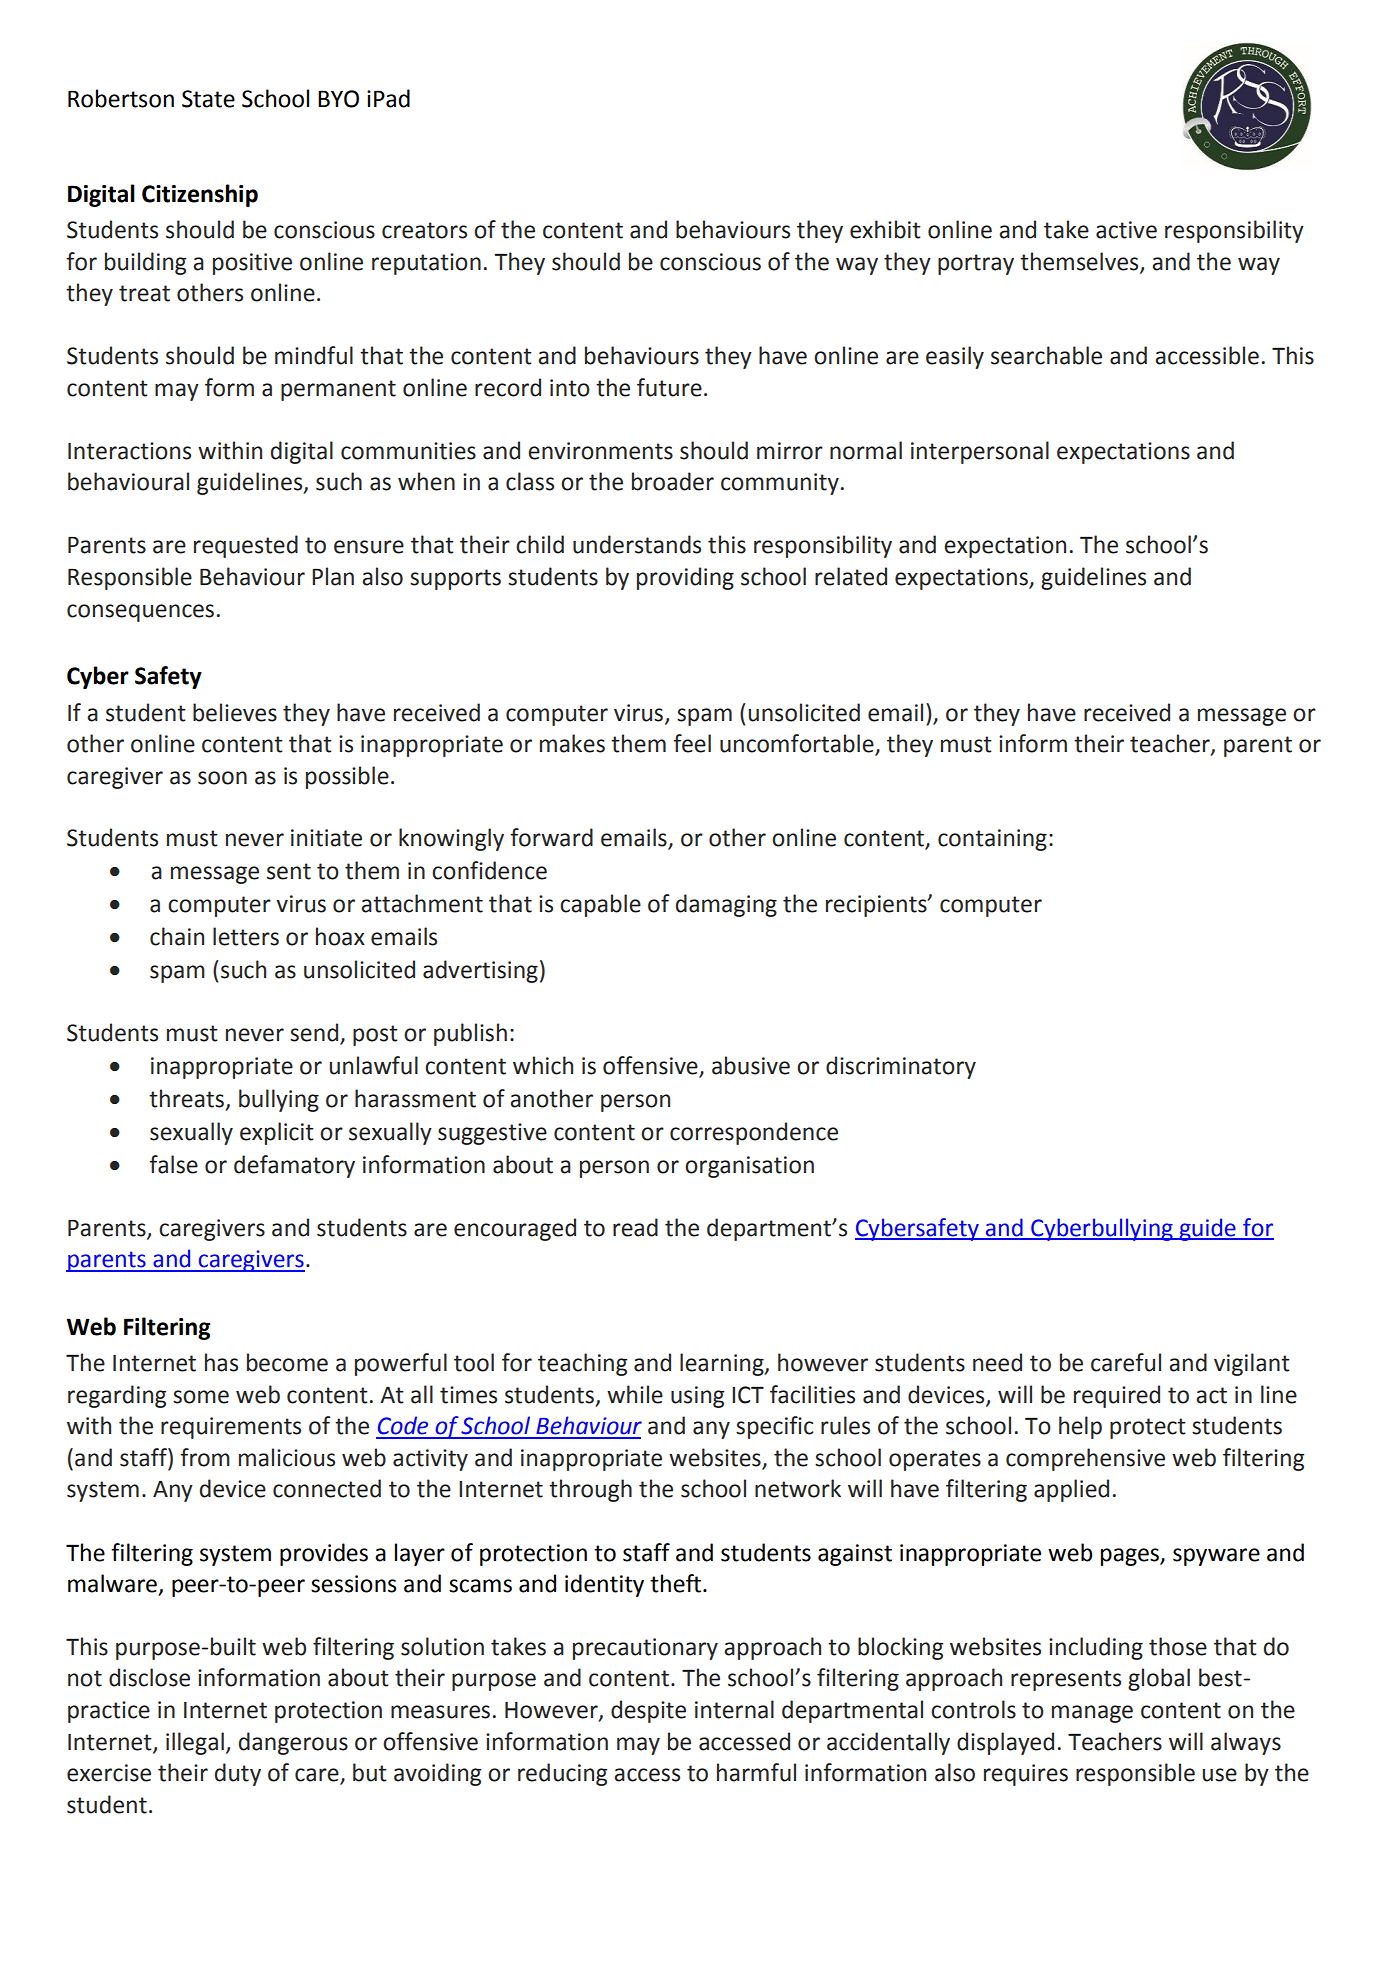 This screenshot has width=1397, height=1976. What do you see at coordinates (1046, 355) in the screenshot?
I see `searchable` at bounding box center [1046, 355].
